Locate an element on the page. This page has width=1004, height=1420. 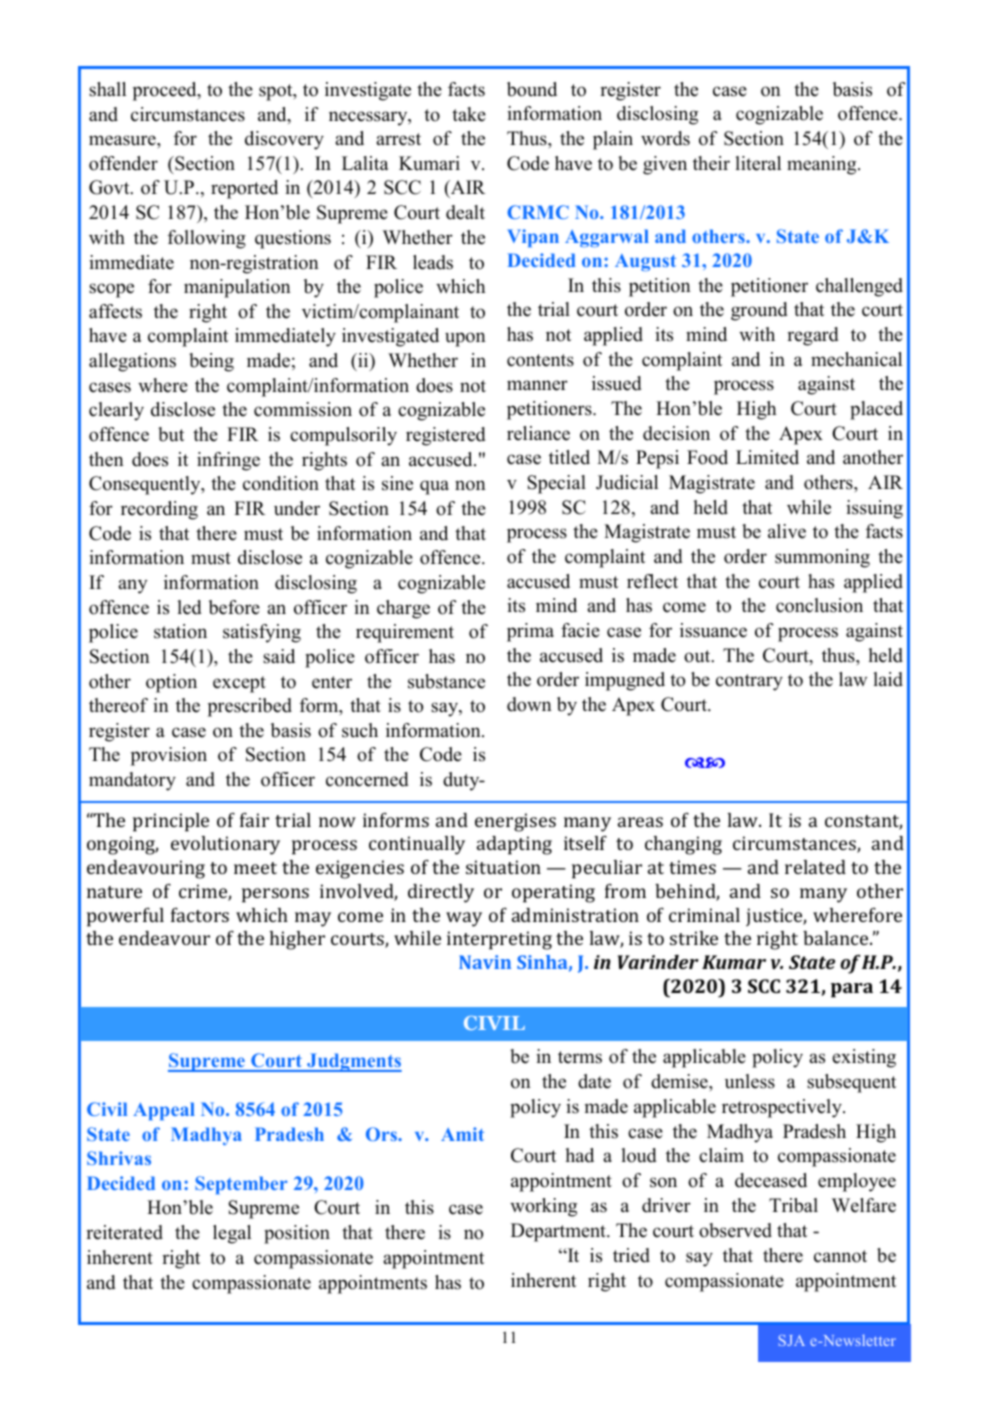
take is located at coordinates (469, 114).
